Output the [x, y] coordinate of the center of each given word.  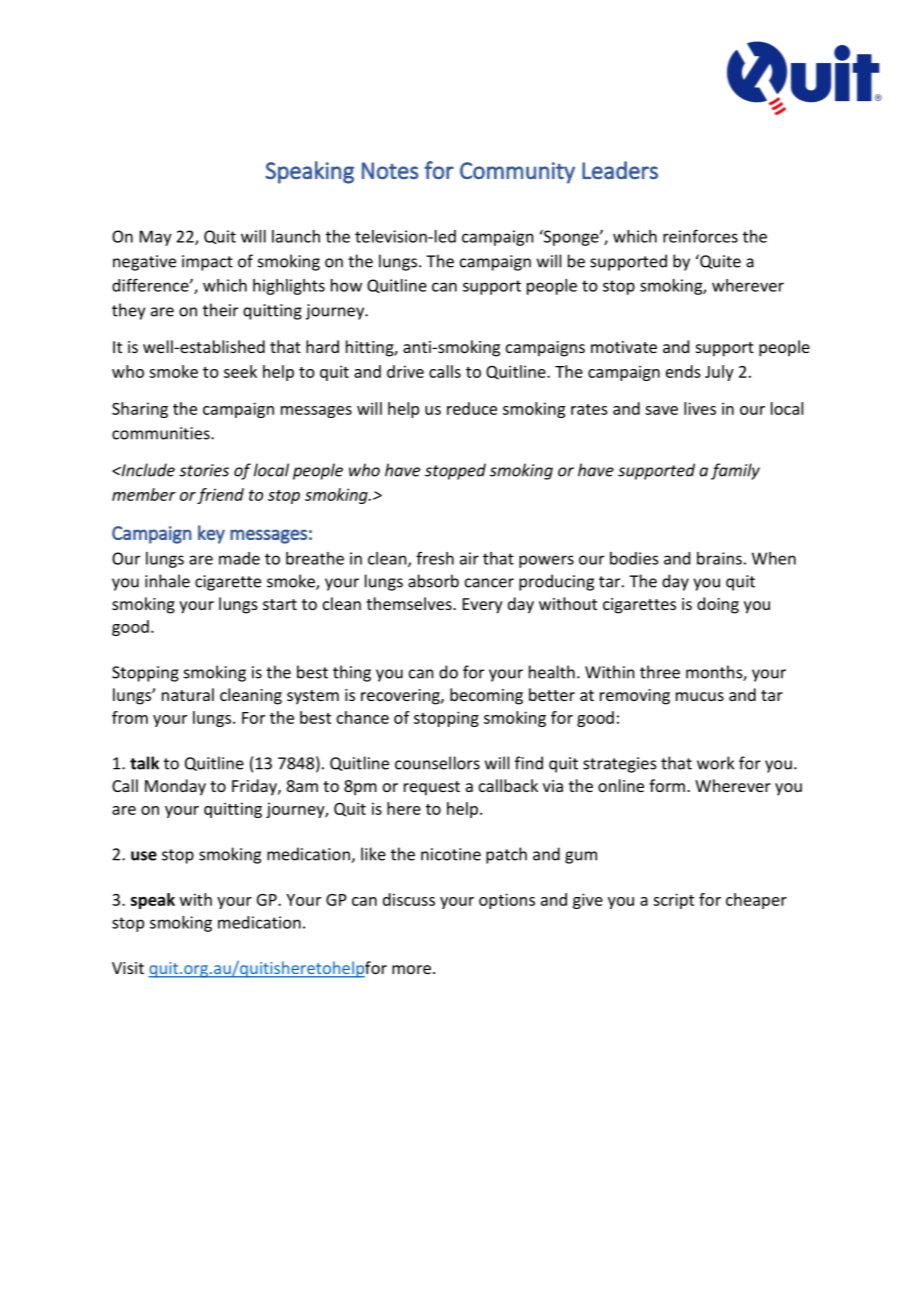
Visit [128, 968]
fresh [435, 558]
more [411, 969]
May [156, 238]
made [239, 558]
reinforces [700, 236]
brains [719, 558]
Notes [390, 170]
